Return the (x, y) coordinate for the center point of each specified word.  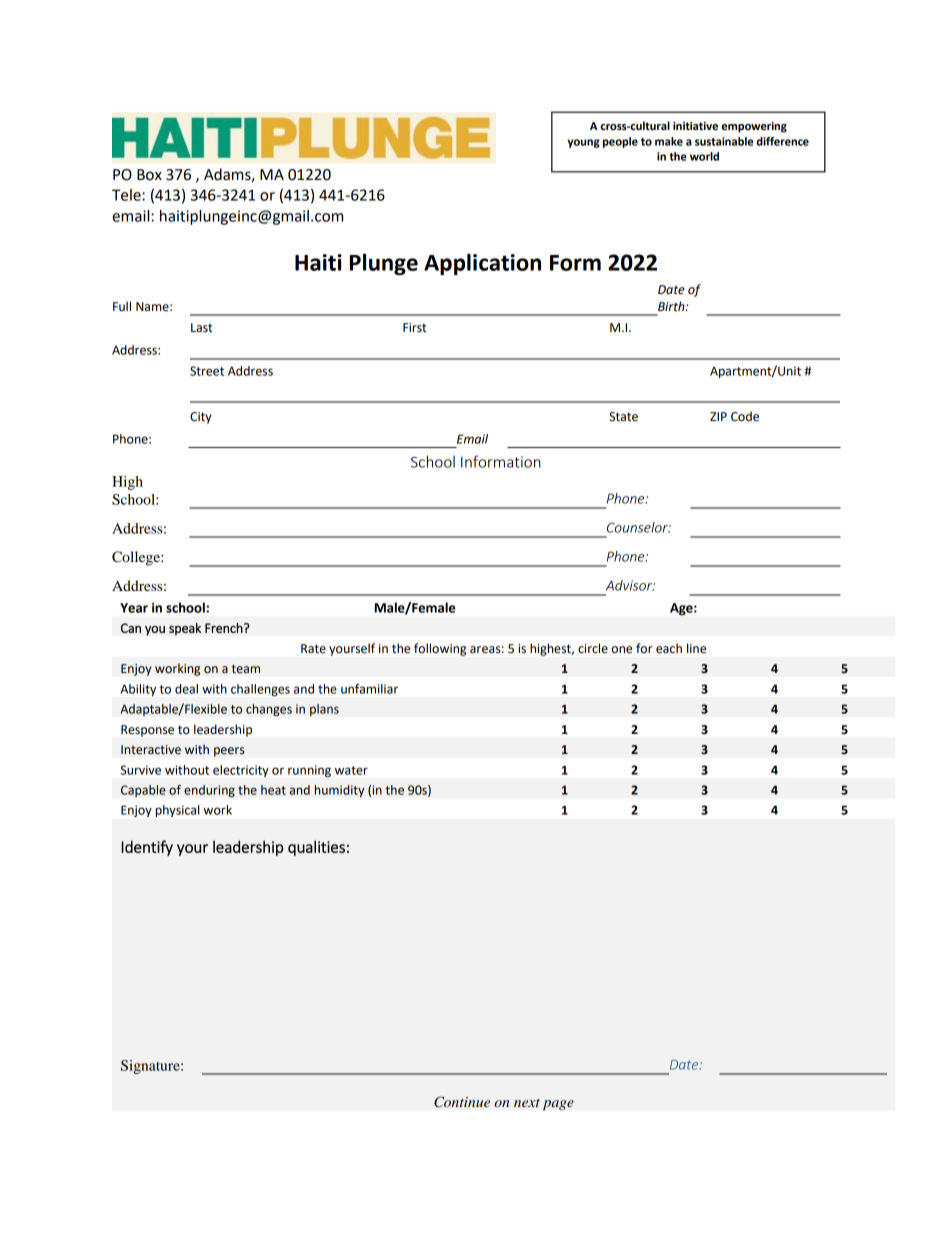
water (351, 770)
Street (207, 371)
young (583, 143)
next (527, 1103)
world (704, 156)
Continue (462, 1102)
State (623, 417)
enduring (209, 791)
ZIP (718, 416)
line (696, 648)
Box (149, 175)
